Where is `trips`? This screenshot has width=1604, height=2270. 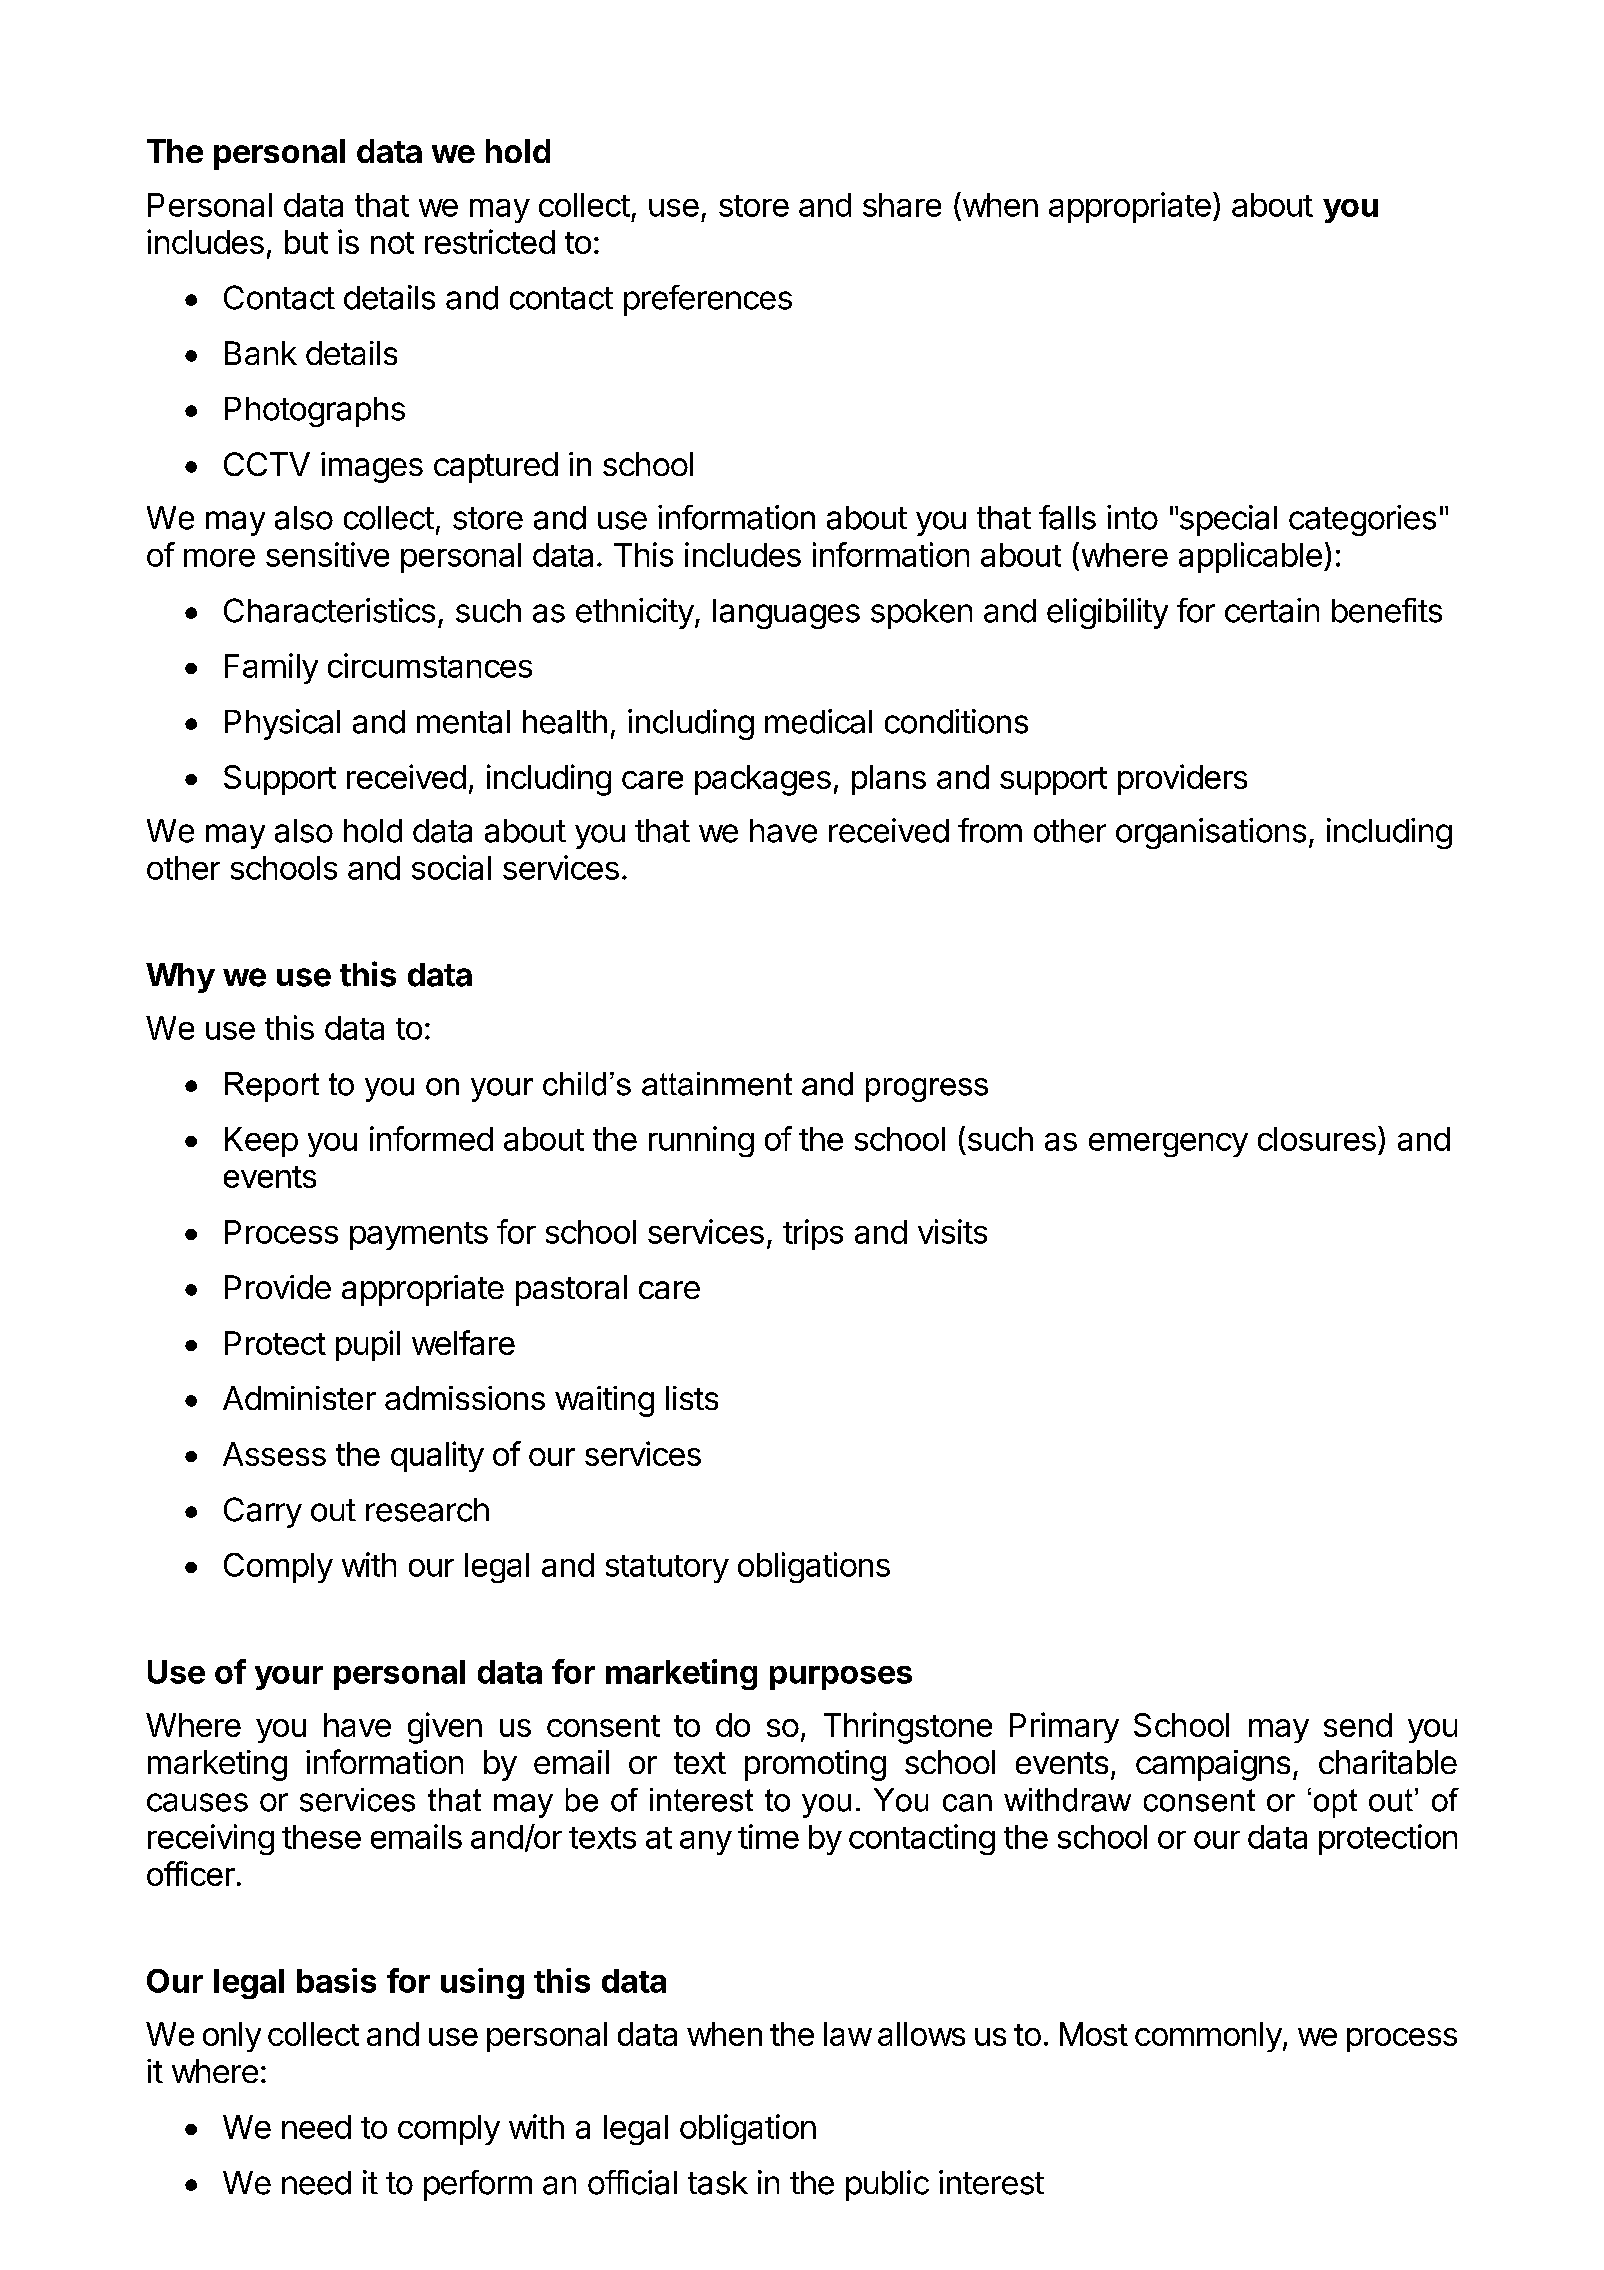 trips is located at coordinates (813, 1234).
